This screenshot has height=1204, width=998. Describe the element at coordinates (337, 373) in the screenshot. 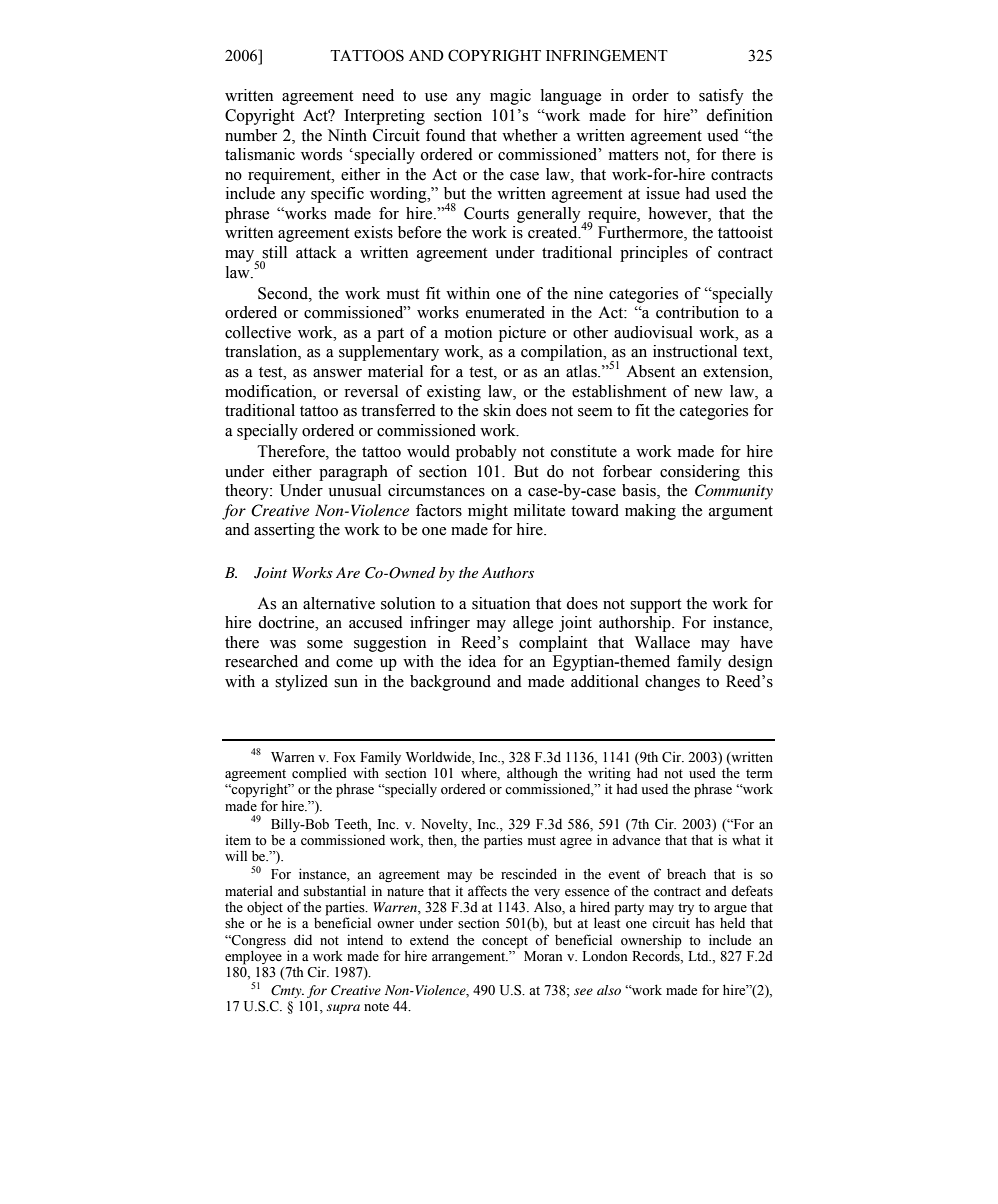

I see `answer` at that location.
